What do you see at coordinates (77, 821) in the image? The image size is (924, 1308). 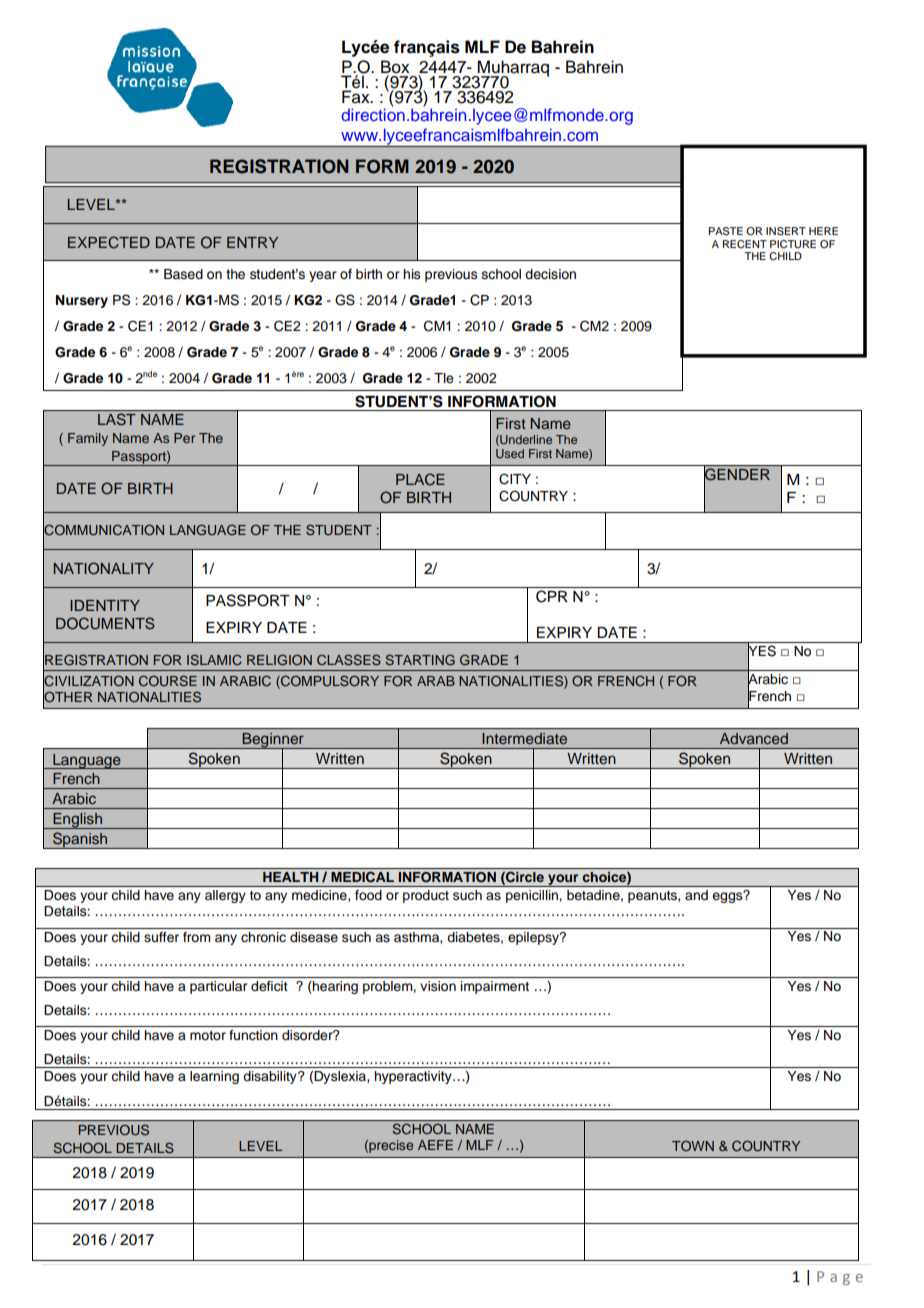 I see `English` at bounding box center [77, 821].
